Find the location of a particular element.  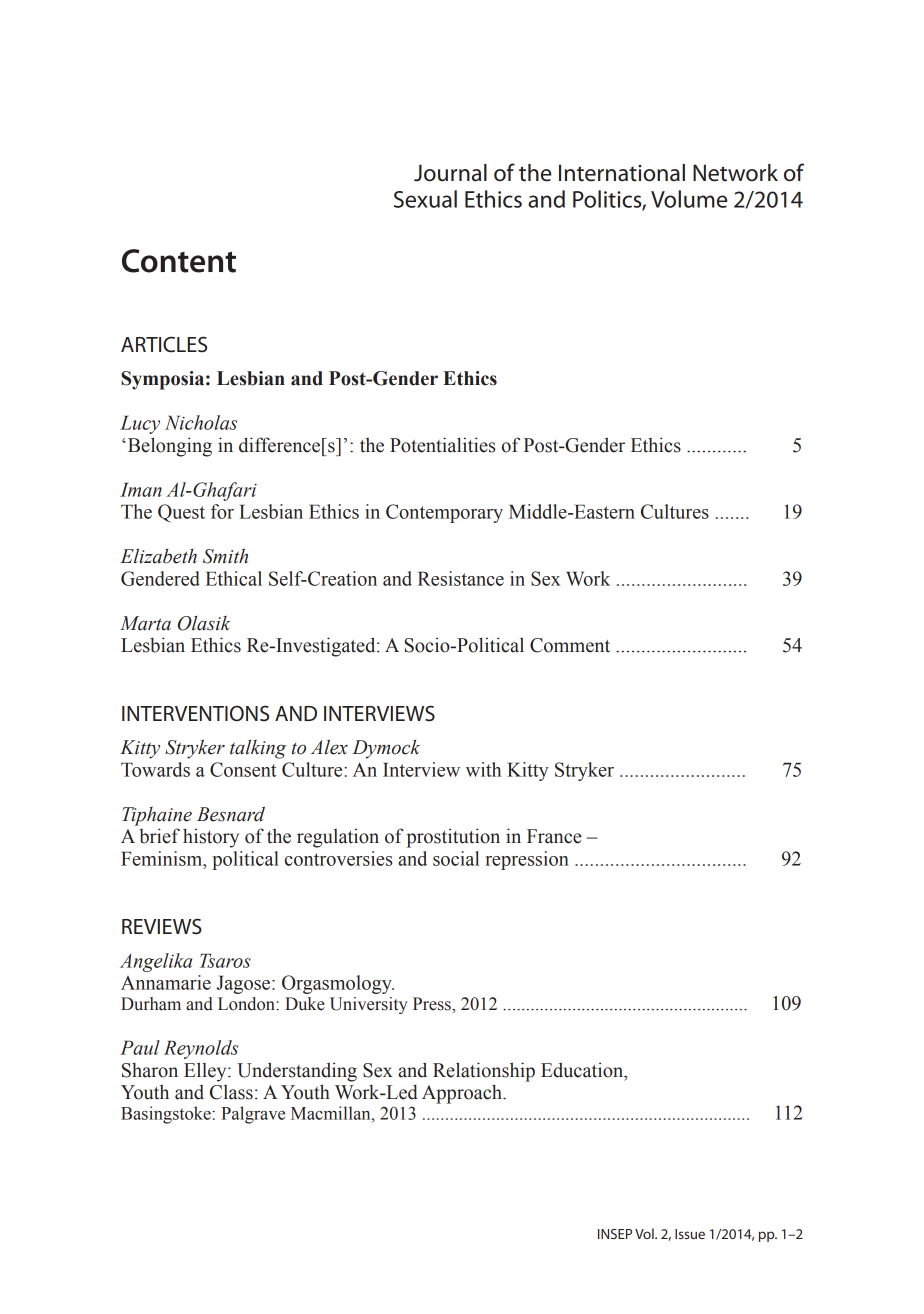

Palgrave is located at coordinates (253, 1115).
